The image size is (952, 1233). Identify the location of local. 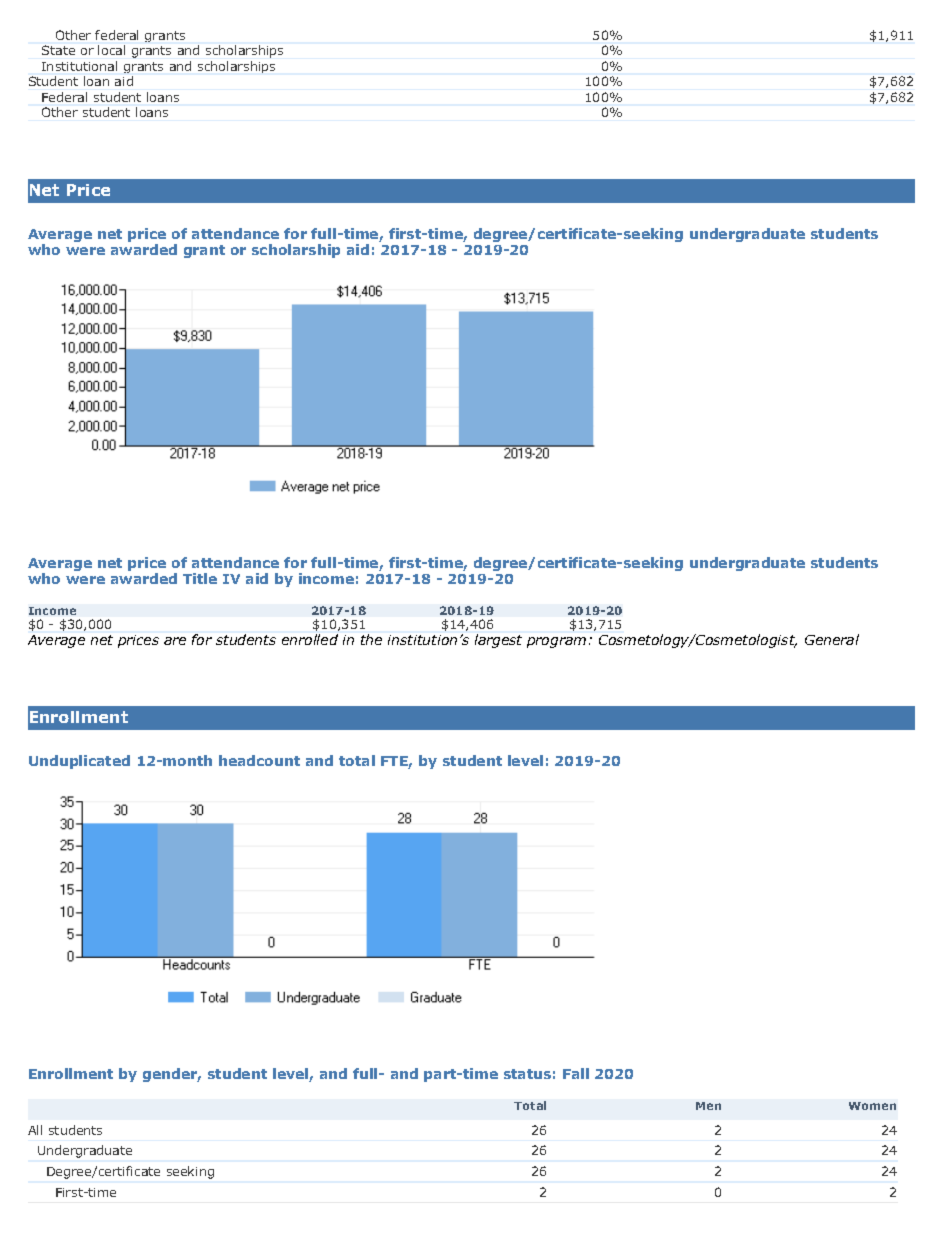
(111, 50).
